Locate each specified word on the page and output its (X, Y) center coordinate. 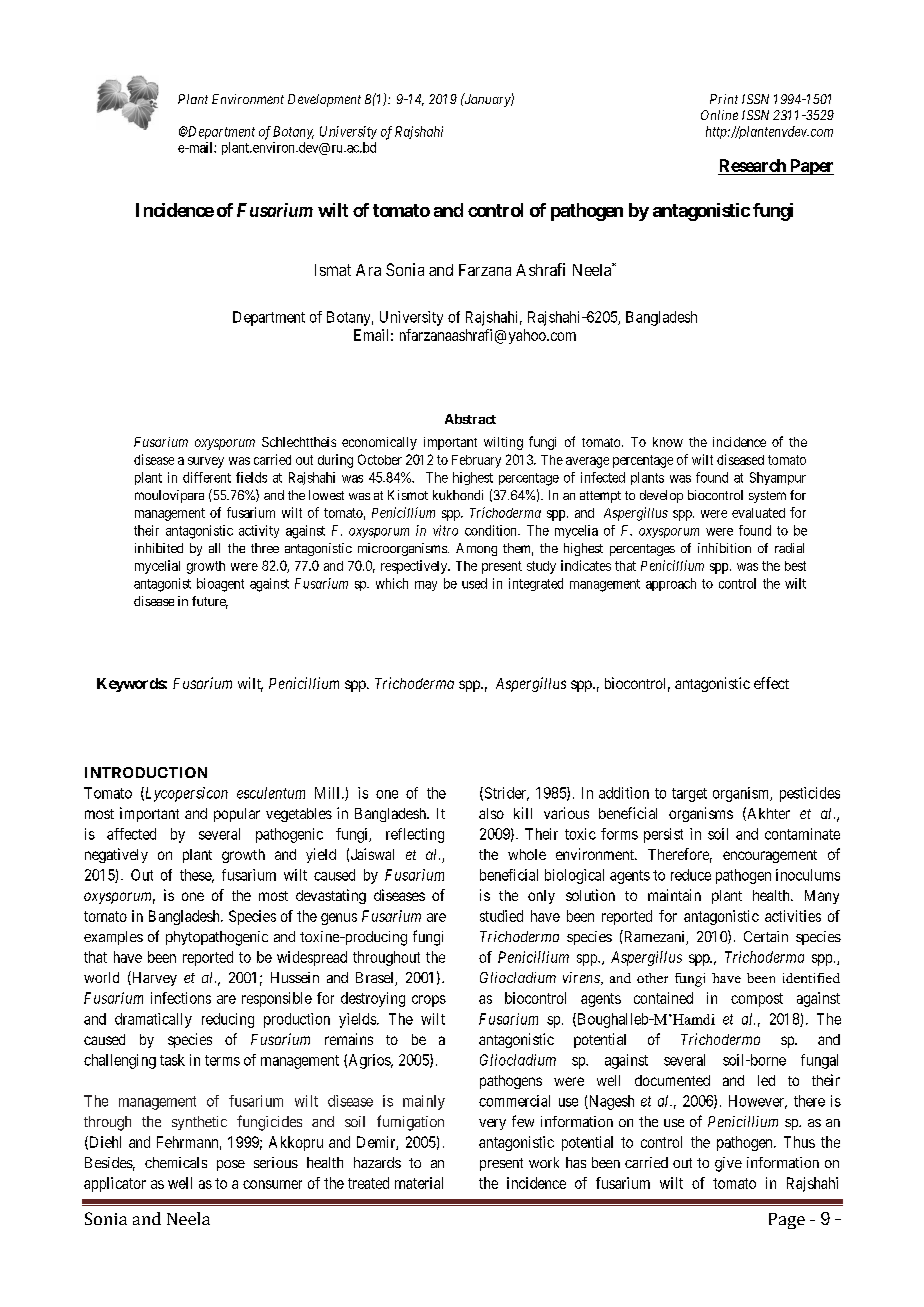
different (207, 477)
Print (724, 99)
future (210, 602)
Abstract (470, 419)
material (419, 1183)
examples (113, 938)
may (426, 586)
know (668, 442)
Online (719, 115)
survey (206, 462)
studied (501, 916)
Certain (766, 936)
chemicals (176, 1162)
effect (771, 683)
